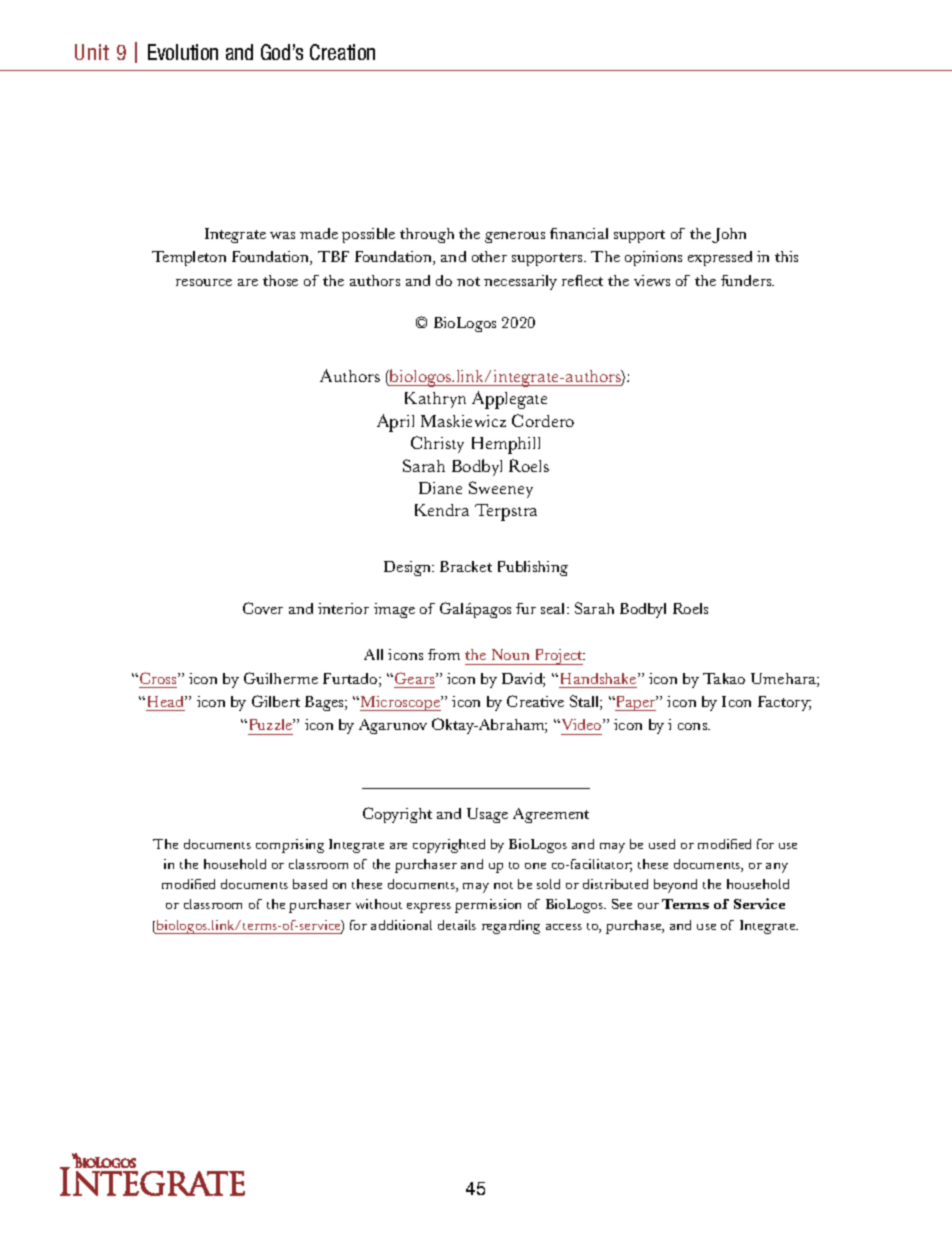 This document has height=1233, width=952. Describe the element at coordinates (310, 884) in the document. I see `based` at that location.
